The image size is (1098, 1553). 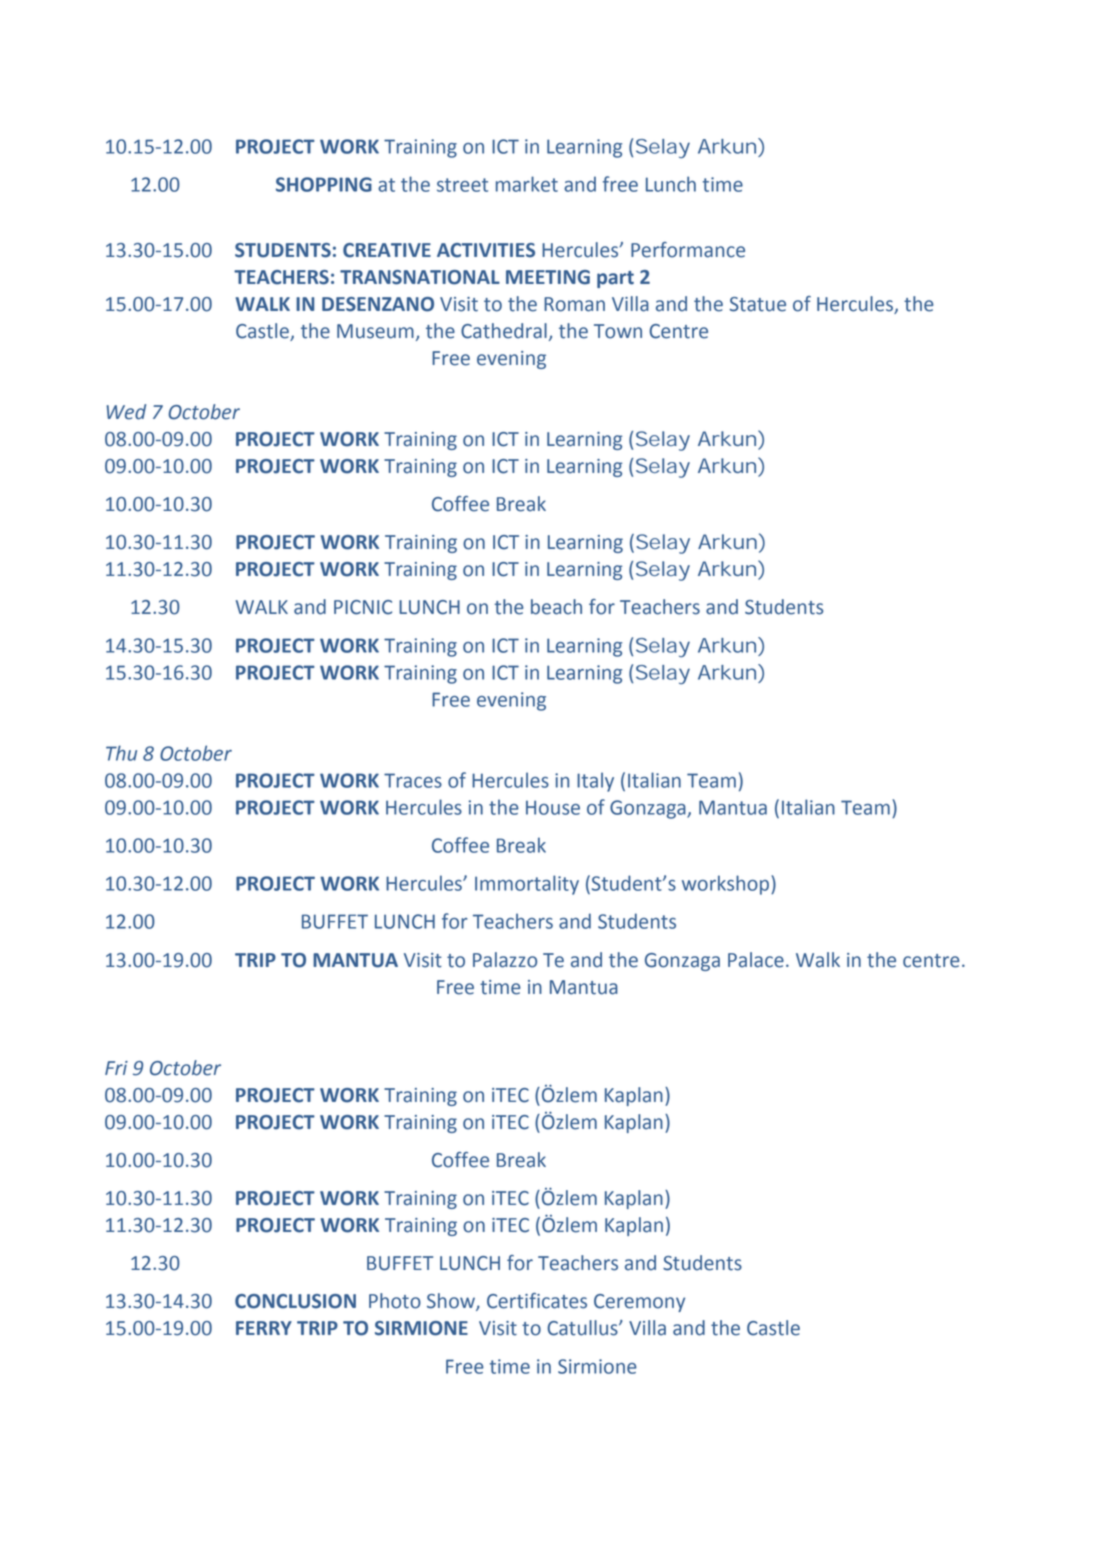 What do you see at coordinates (324, 184) in the page?
I see `SHOPPING` at bounding box center [324, 184].
